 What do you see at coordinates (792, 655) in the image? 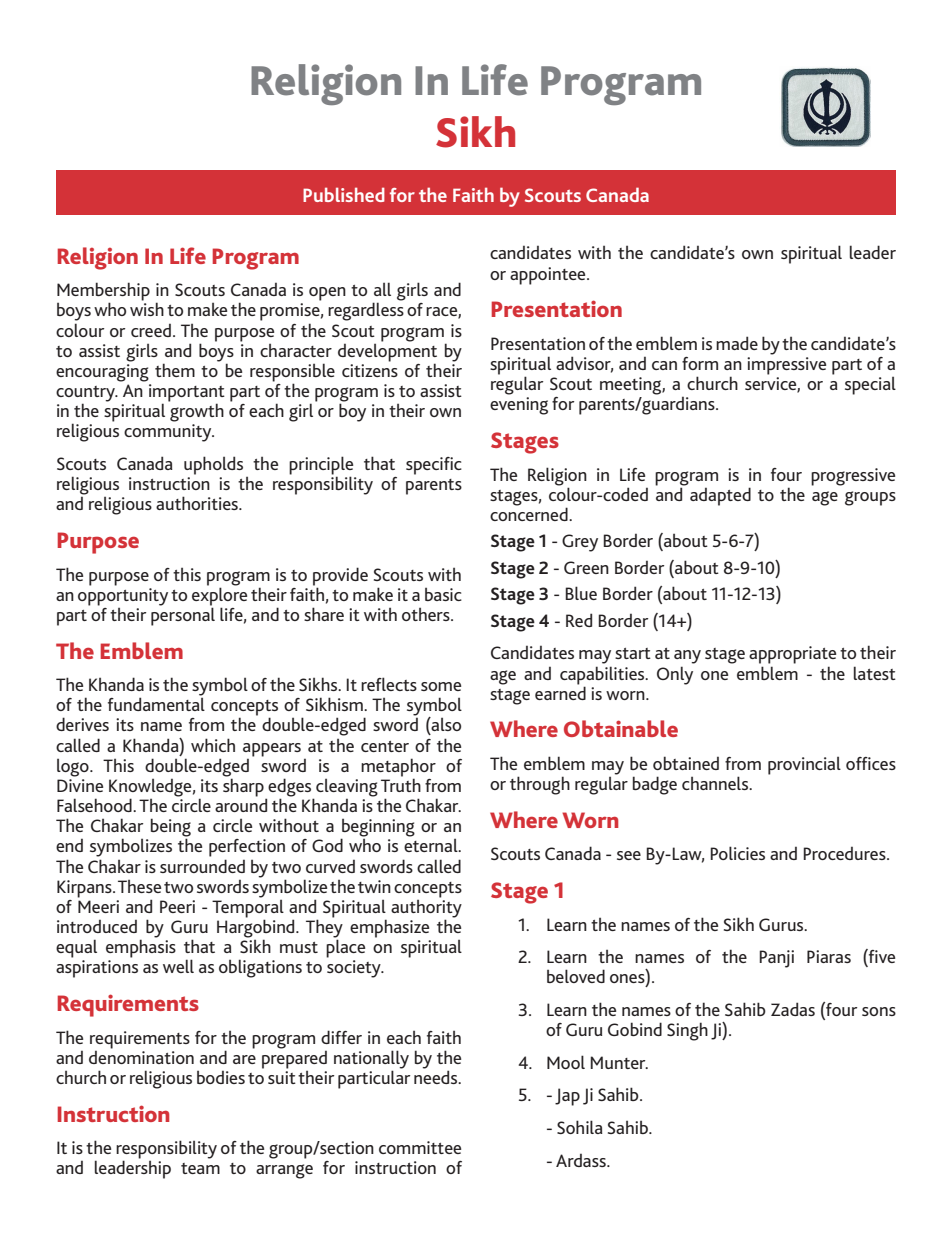
I see `appropriate` at bounding box center [792, 655].
